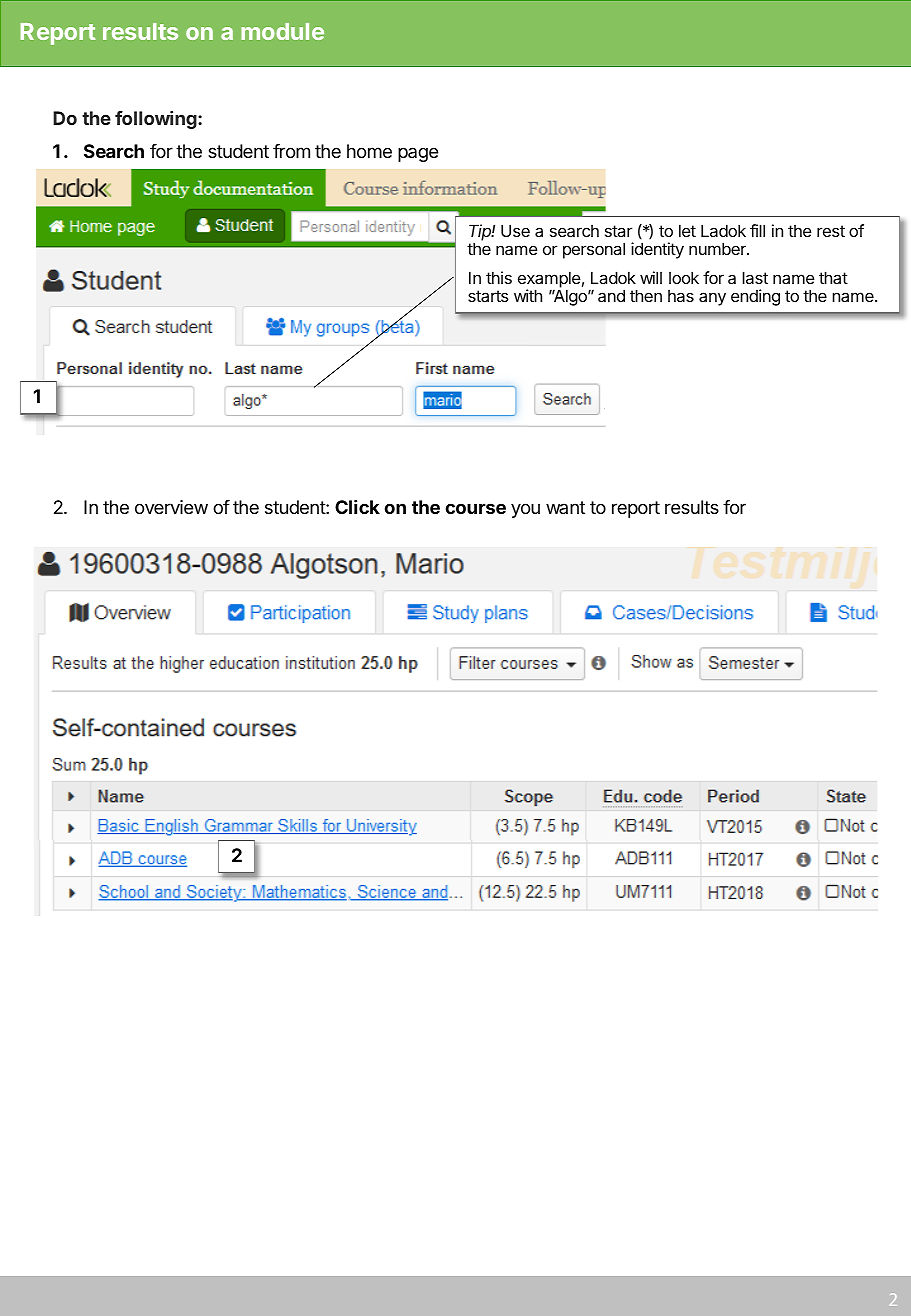 The width and height of the screenshot is (911, 1316). Describe the element at coordinates (418, 154) in the screenshot. I see `page` at that location.
